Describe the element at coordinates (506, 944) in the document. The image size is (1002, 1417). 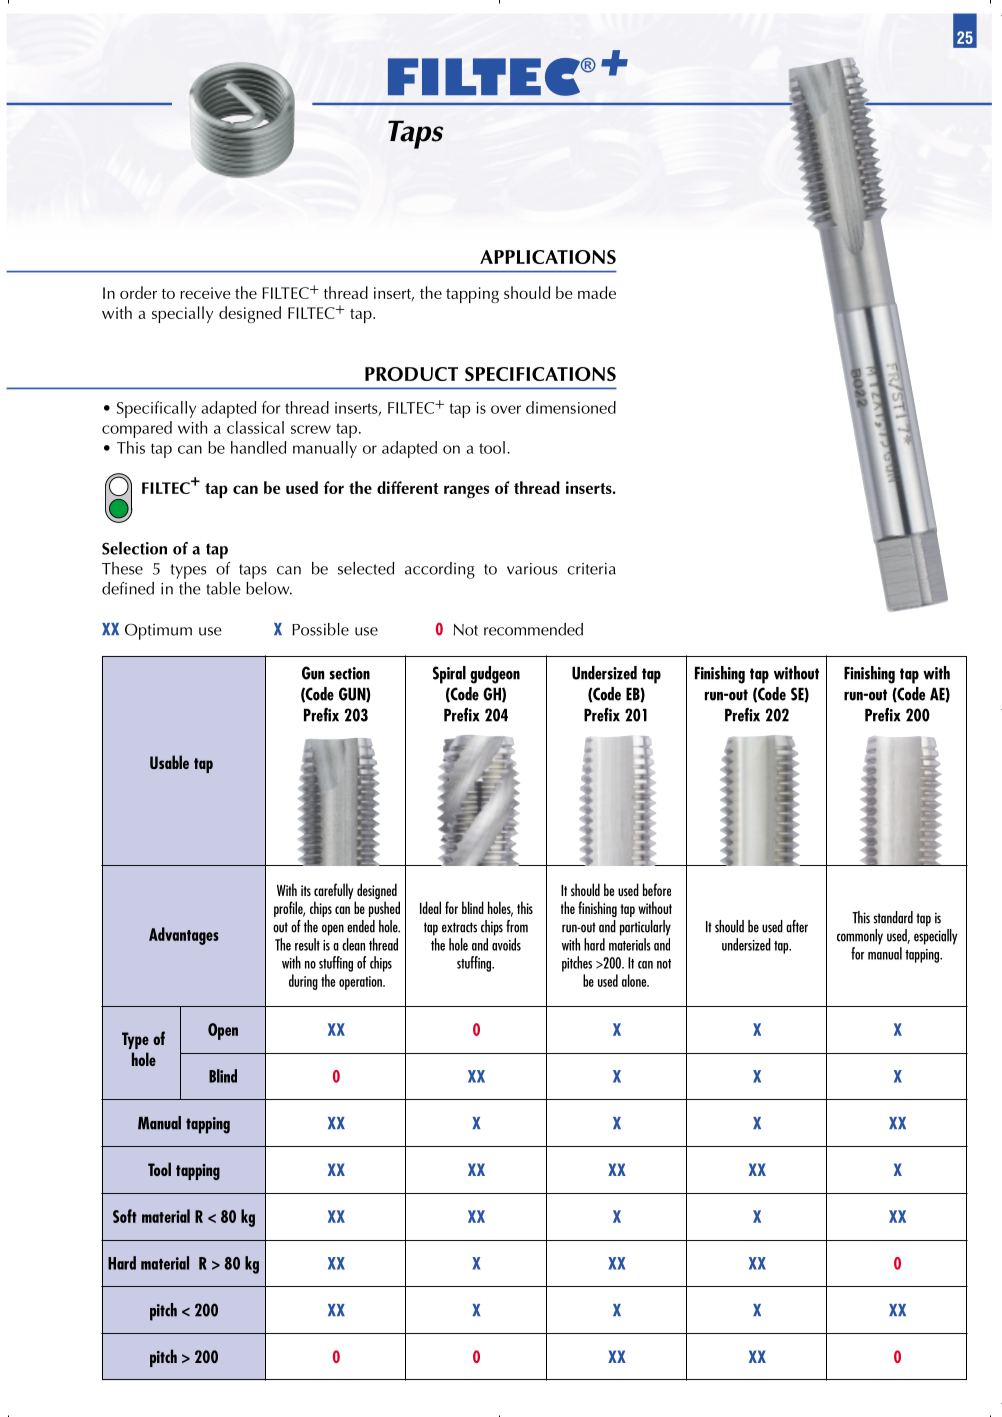
I see `avoids` at that location.
